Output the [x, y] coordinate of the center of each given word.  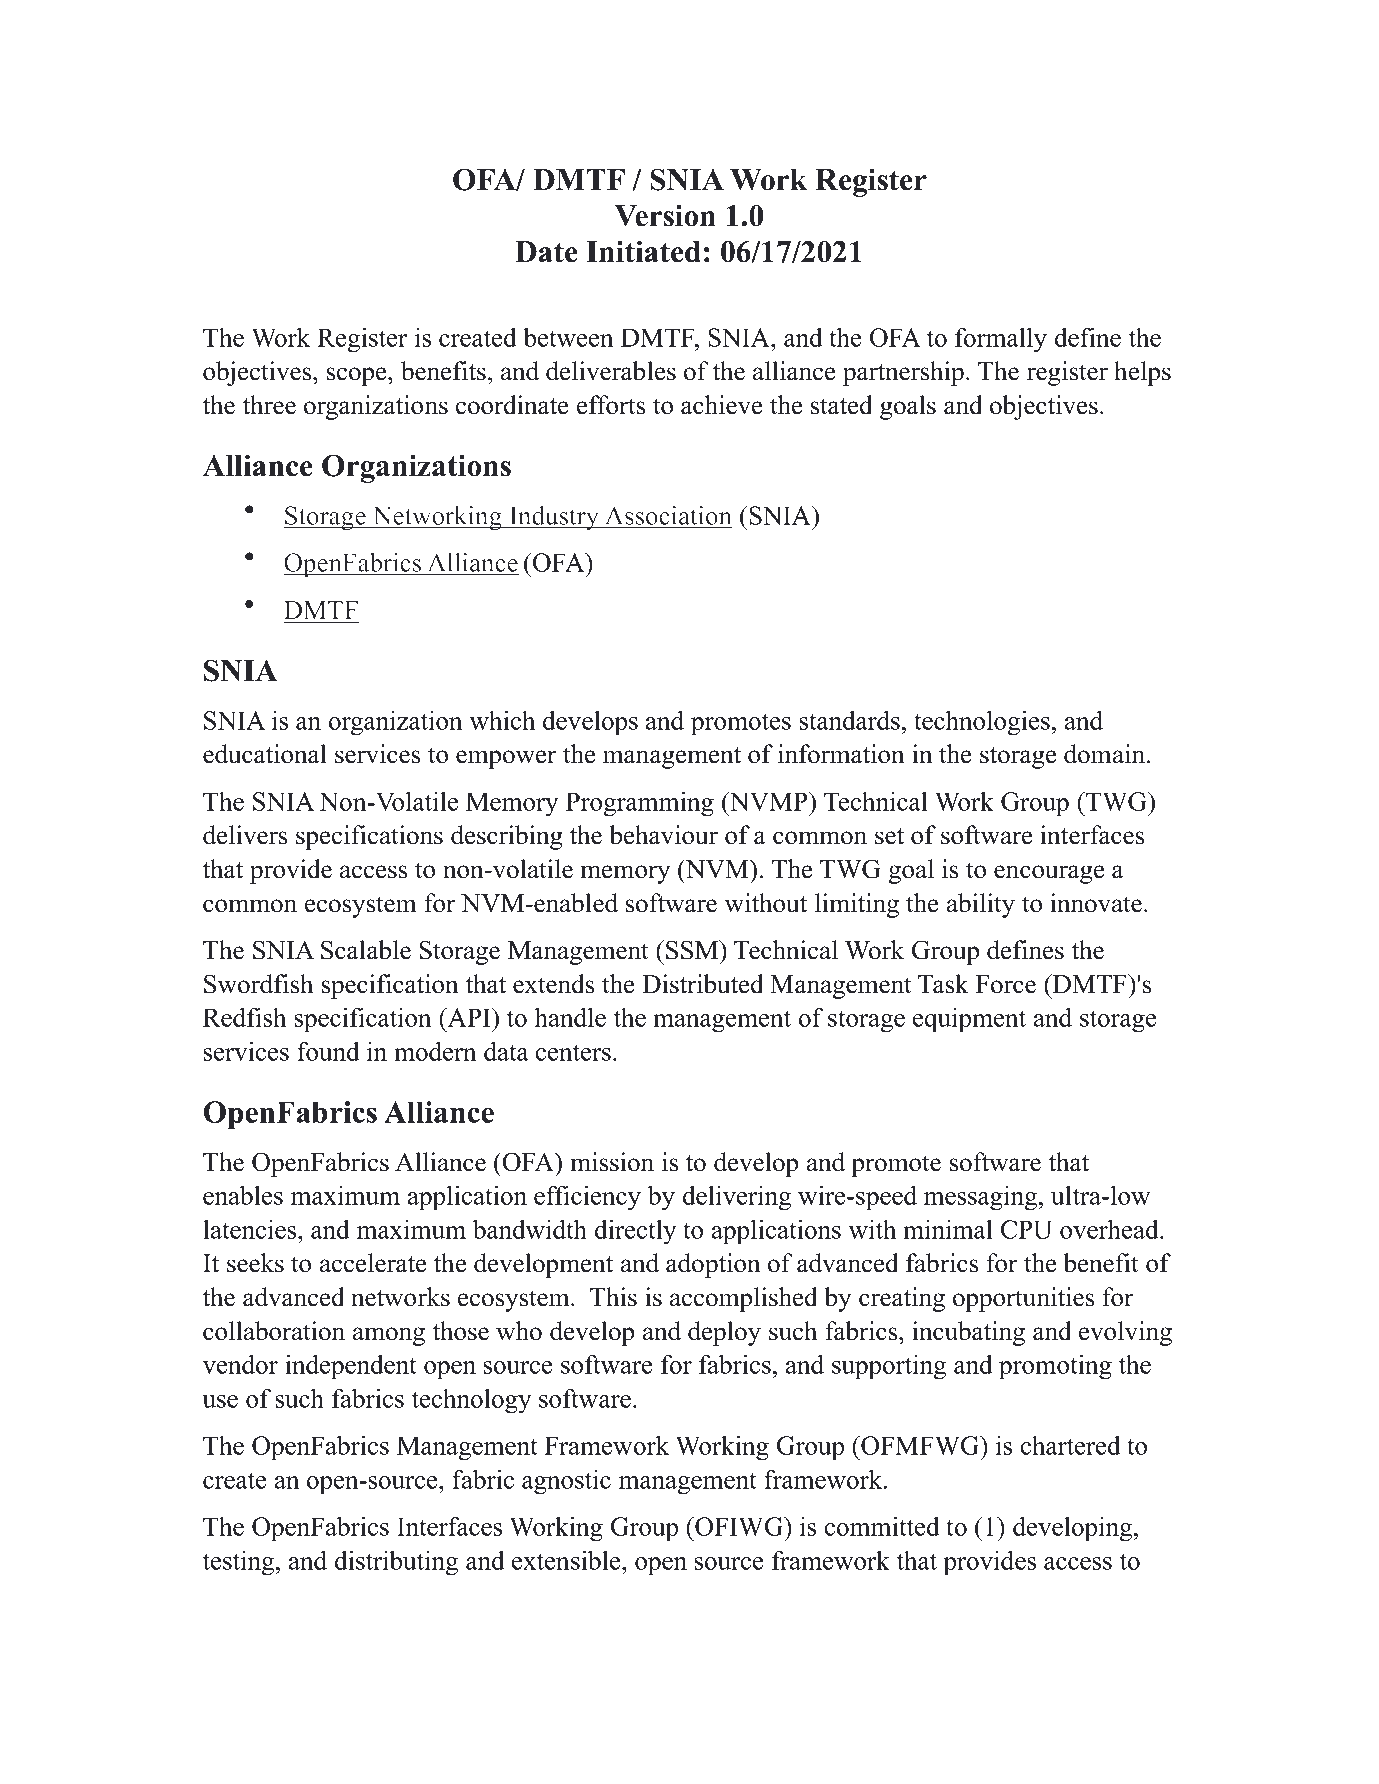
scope [358, 376]
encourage [1049, 874]
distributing [396, 1563]
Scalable [366, 950]
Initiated [643, 251]
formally [1001, 340]
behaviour [663, 835]
